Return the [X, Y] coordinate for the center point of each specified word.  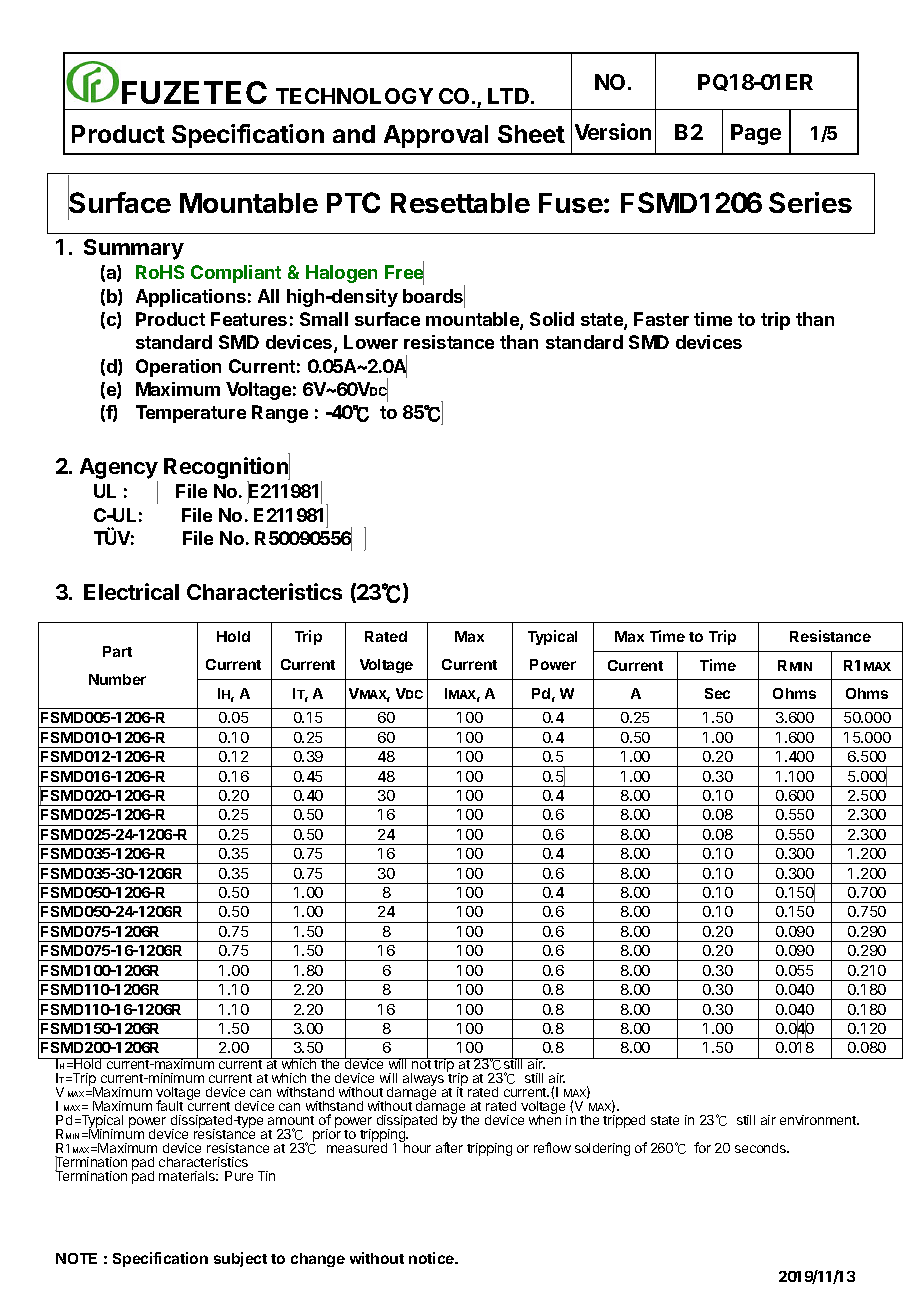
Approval [436, 136]
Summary [134, 249]
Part [117, 651]
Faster [661, 319]
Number [117, 679]
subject [240, 1259]
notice [432, 1258]
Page [756, 134]
